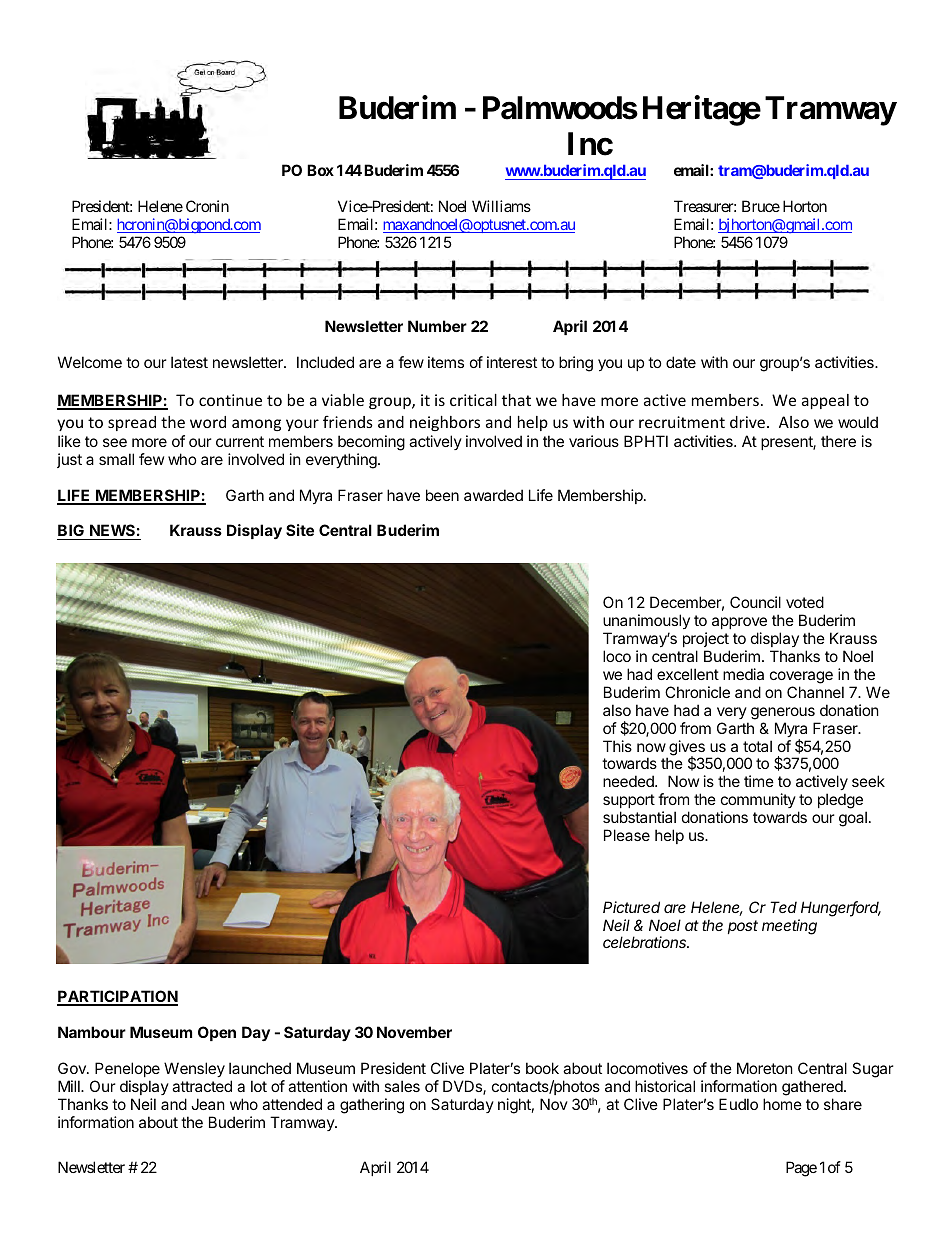 Image resolution: width=952 pixels, height=1233 pixels. Describe the element at coordinates (117, 997) in the screenshot. I see `PARTICIPATION` at that location.
